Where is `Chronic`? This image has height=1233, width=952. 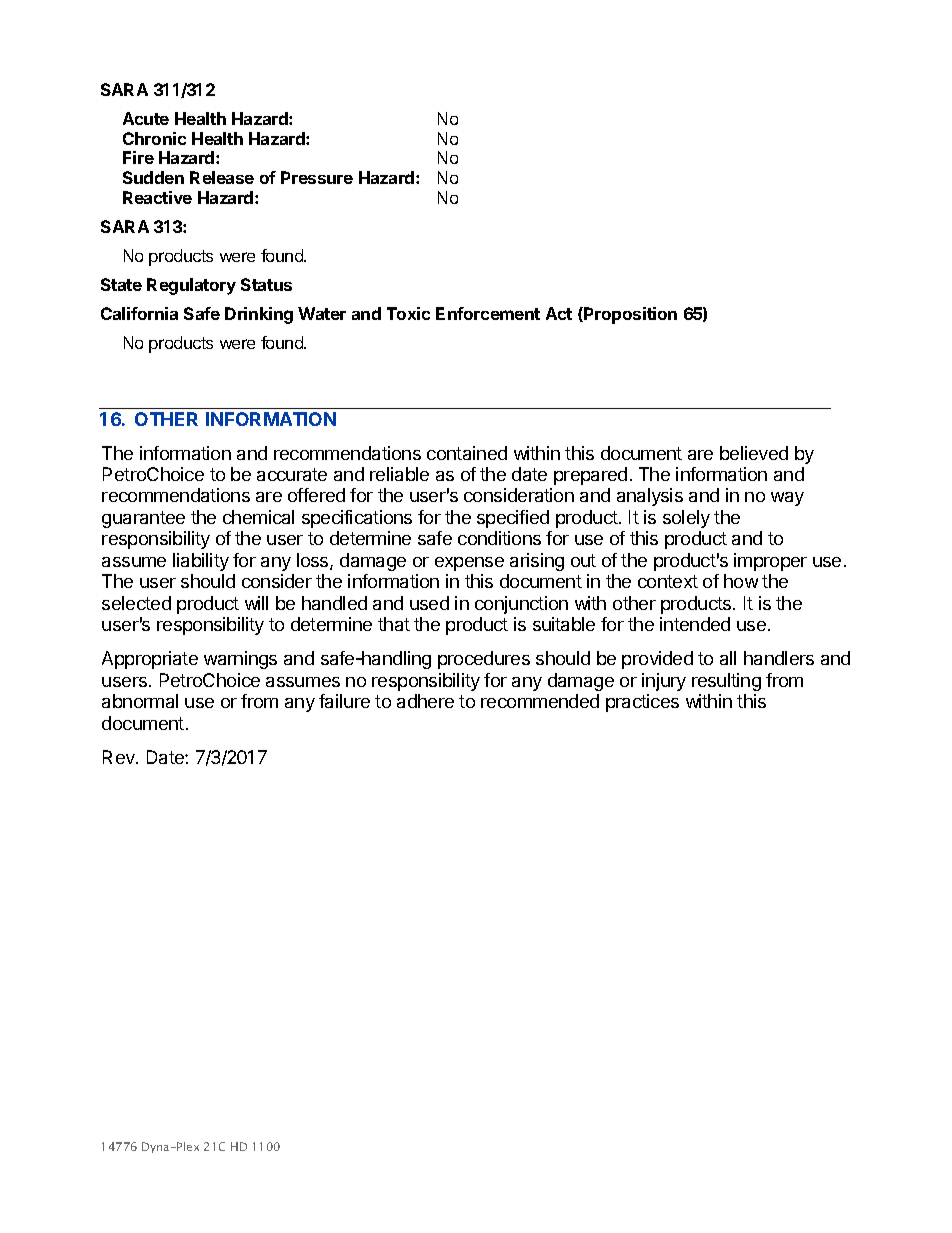 Chronic is located at coordinates (154, 138).
